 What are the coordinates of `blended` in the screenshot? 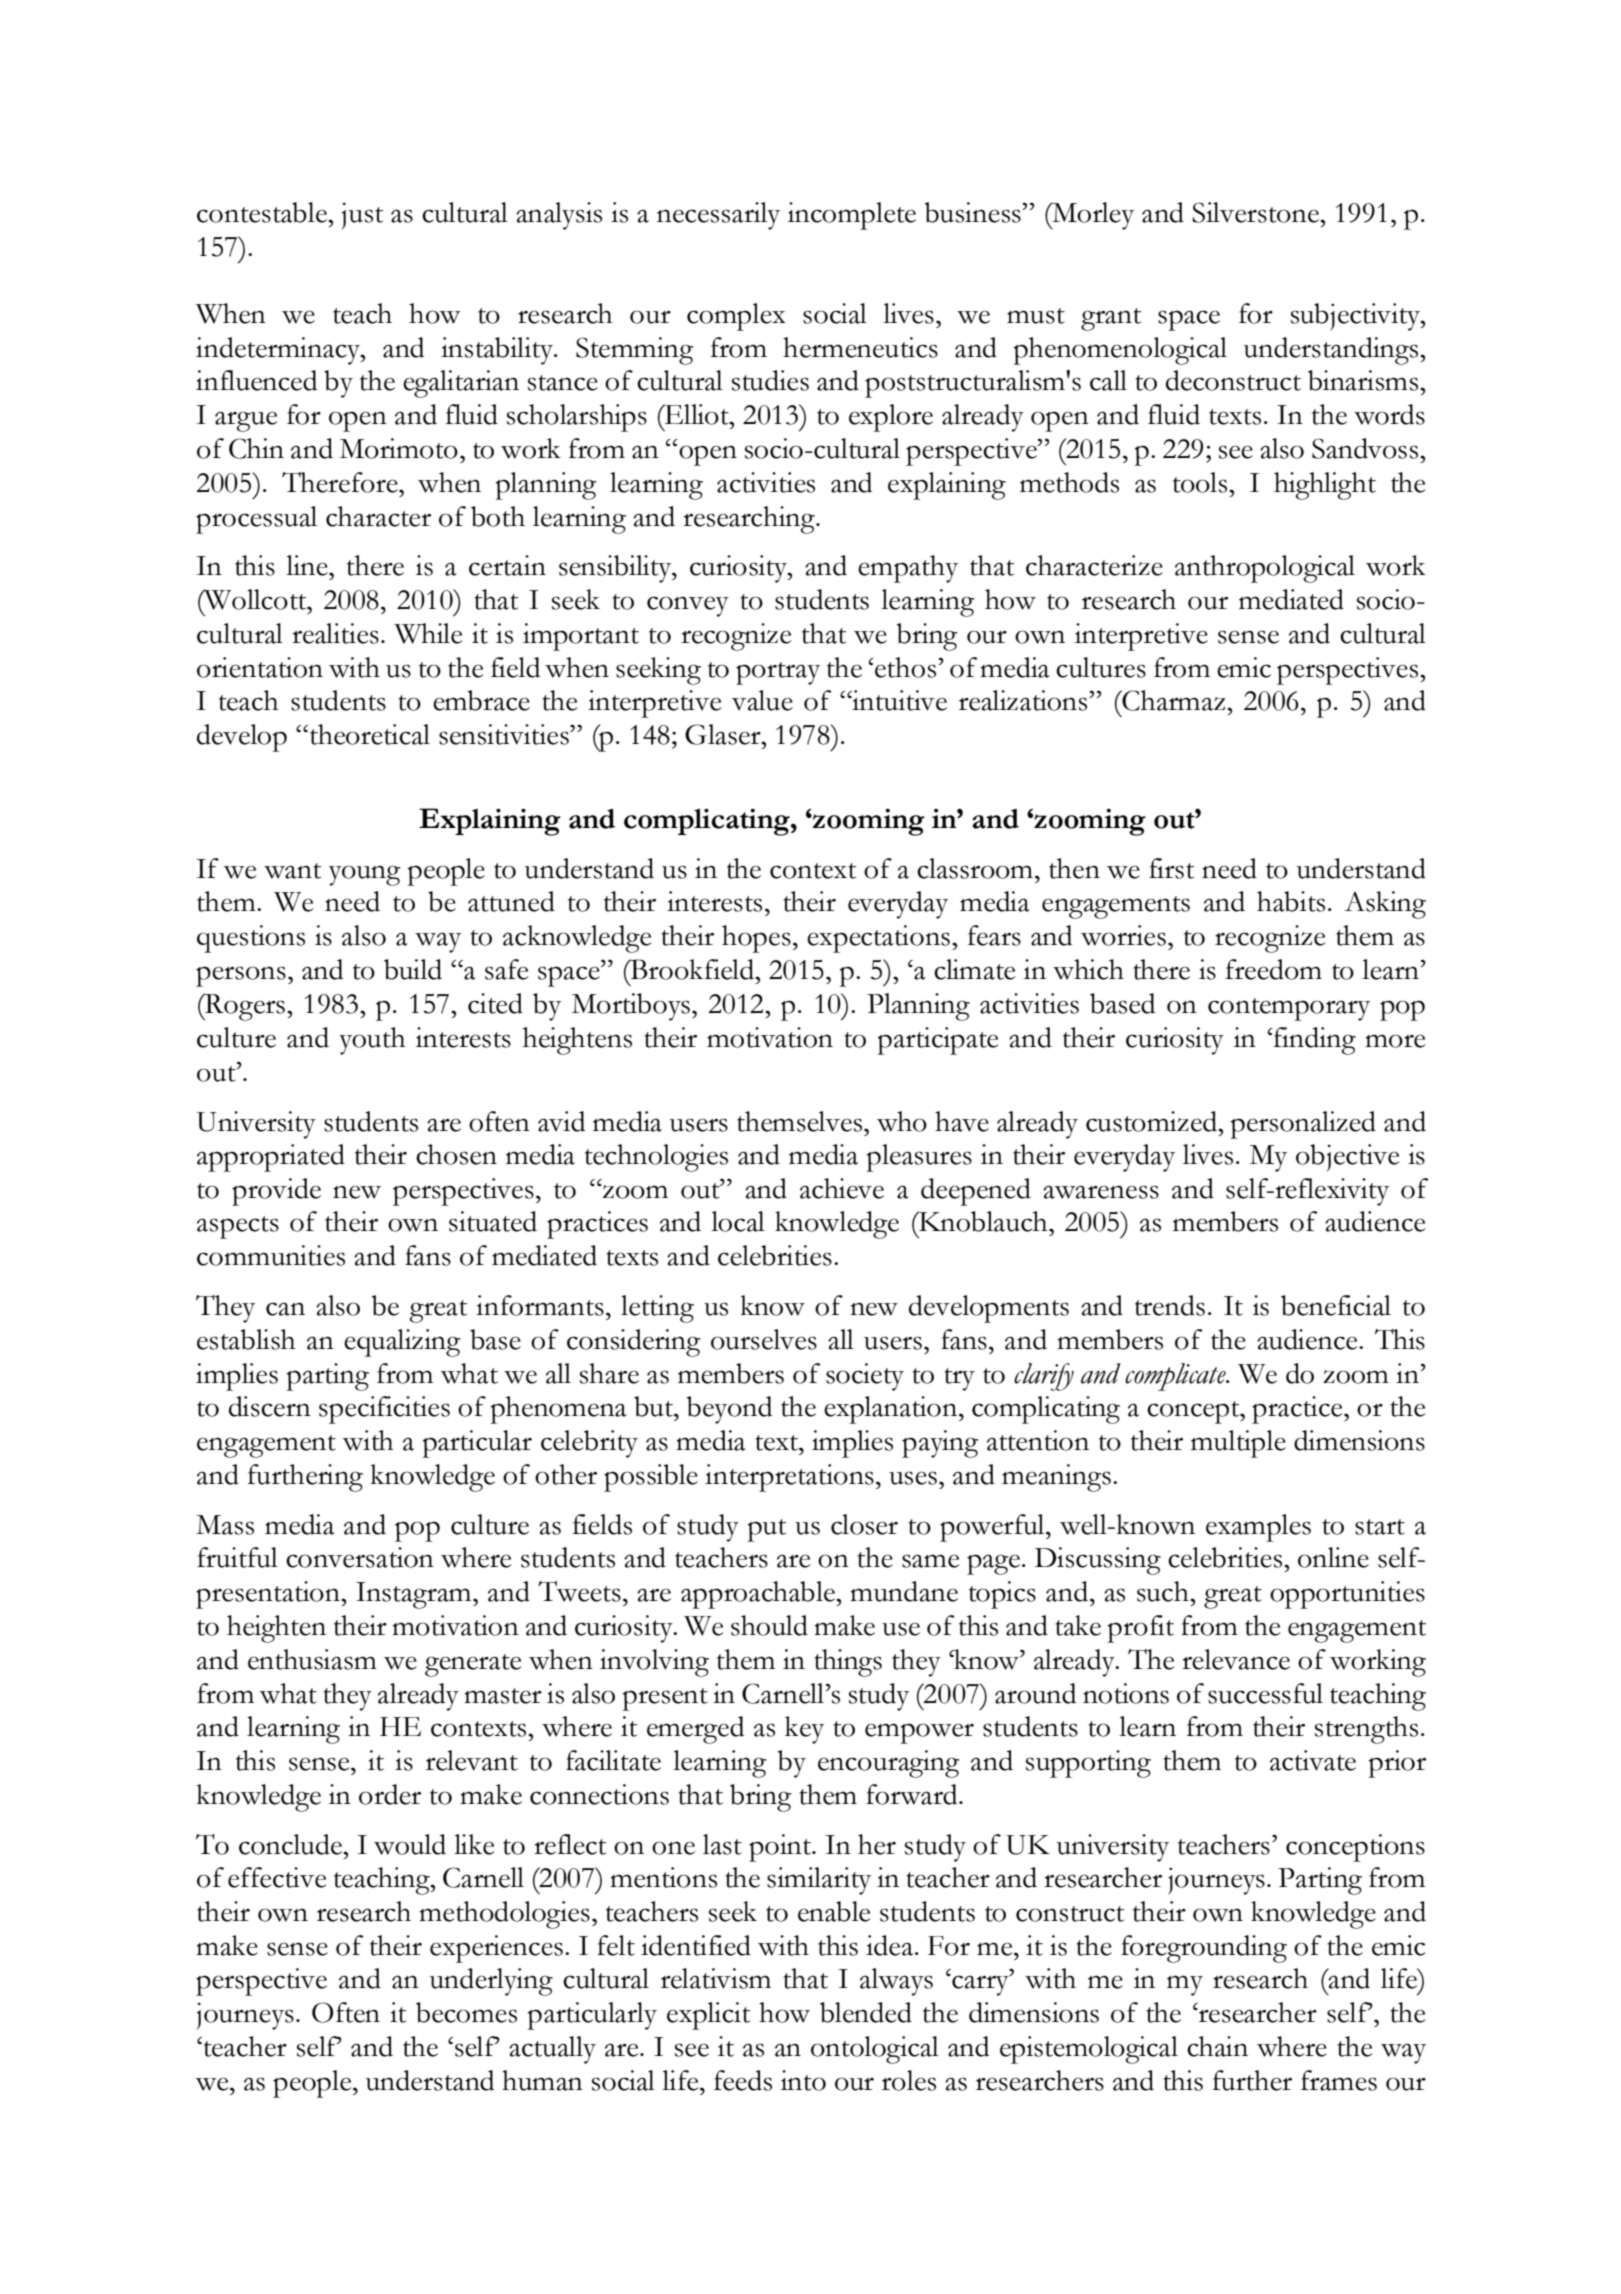 It's located at (866, 2012).
